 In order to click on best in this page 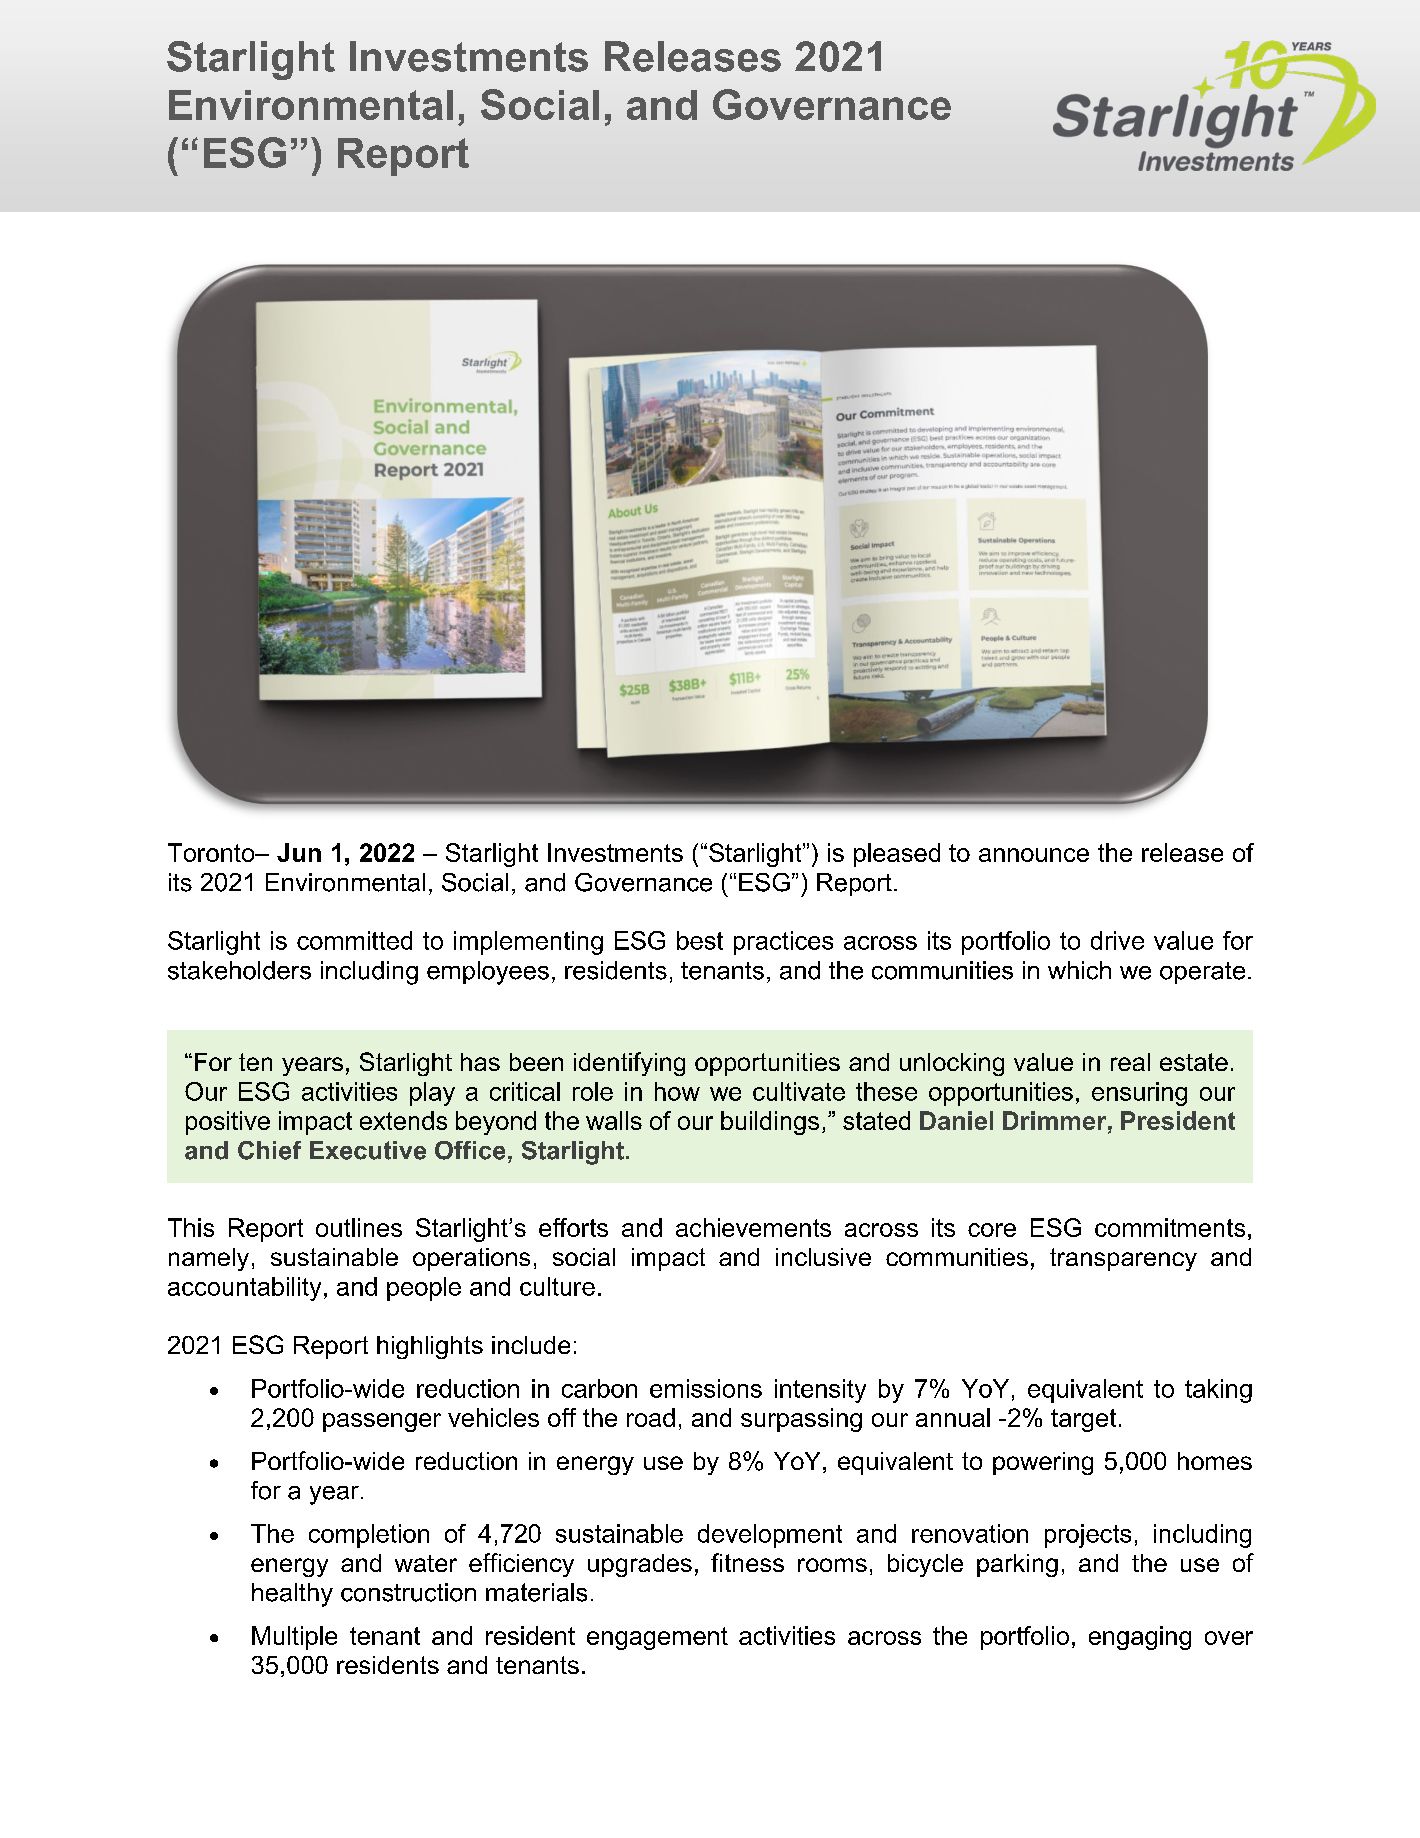, I will do `click(700, 940)`.
